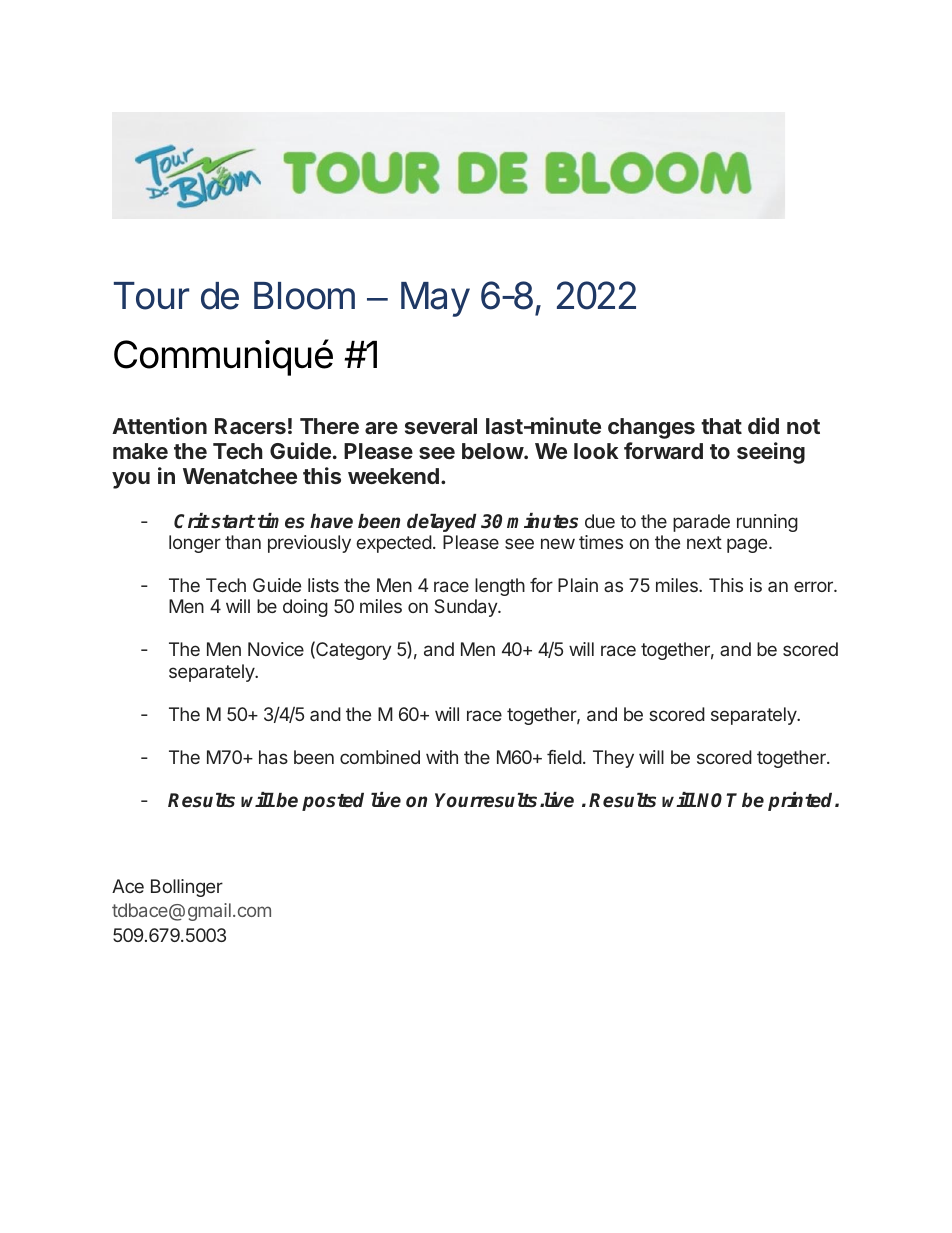  I want to click on May, so click(435, 299).
